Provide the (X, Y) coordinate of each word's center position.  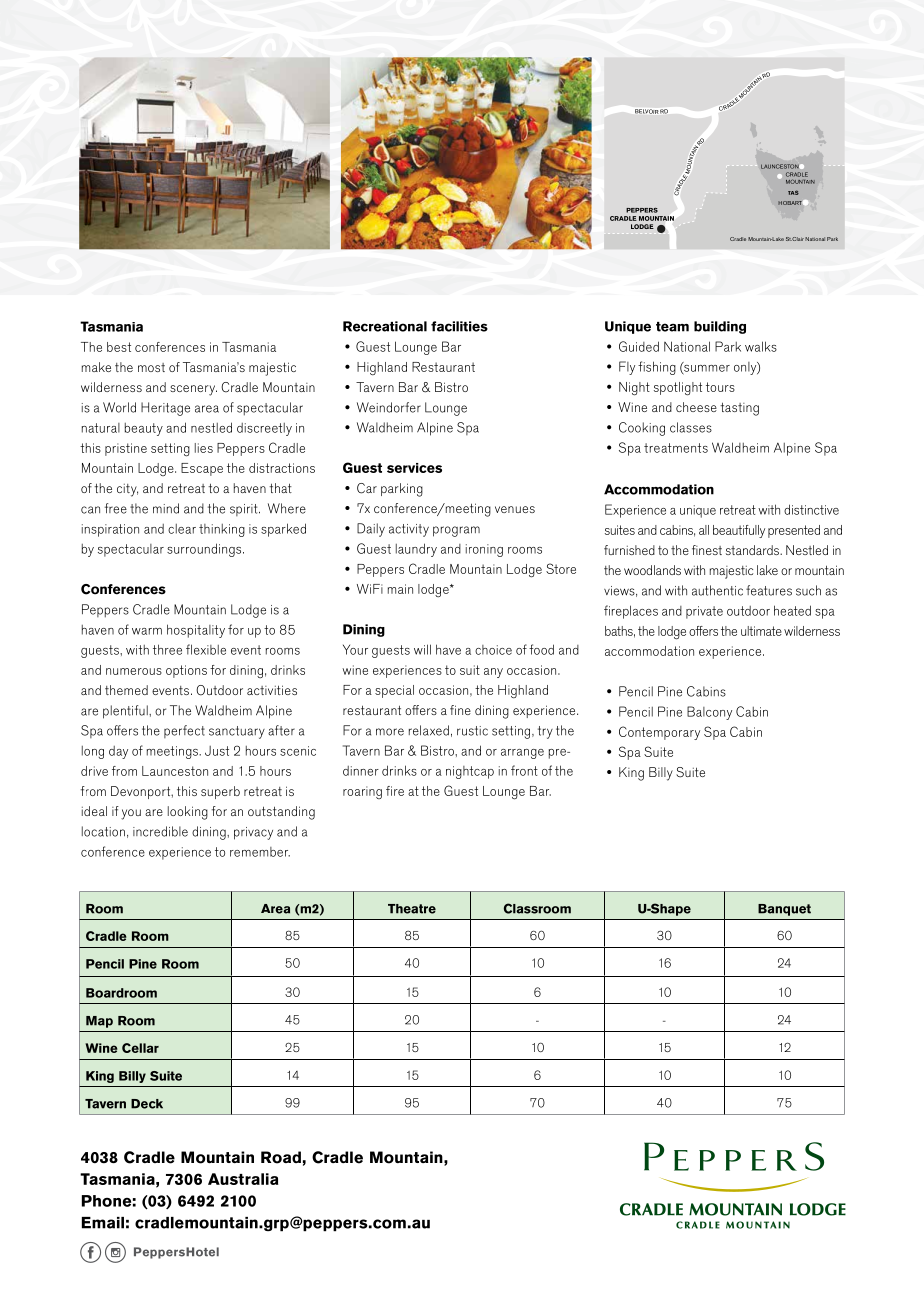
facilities (459, 326)
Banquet (784, 910)
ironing (484, 550)
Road (281, 1157)
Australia (243, 1179)
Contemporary (659, 733)
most (151, 367)
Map (99, 1022)
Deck (147, 1104)
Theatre (412, 909)
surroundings (205, 550)
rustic (472, 731)
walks (761, 346)
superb (220, 792)
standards (753, 550)
